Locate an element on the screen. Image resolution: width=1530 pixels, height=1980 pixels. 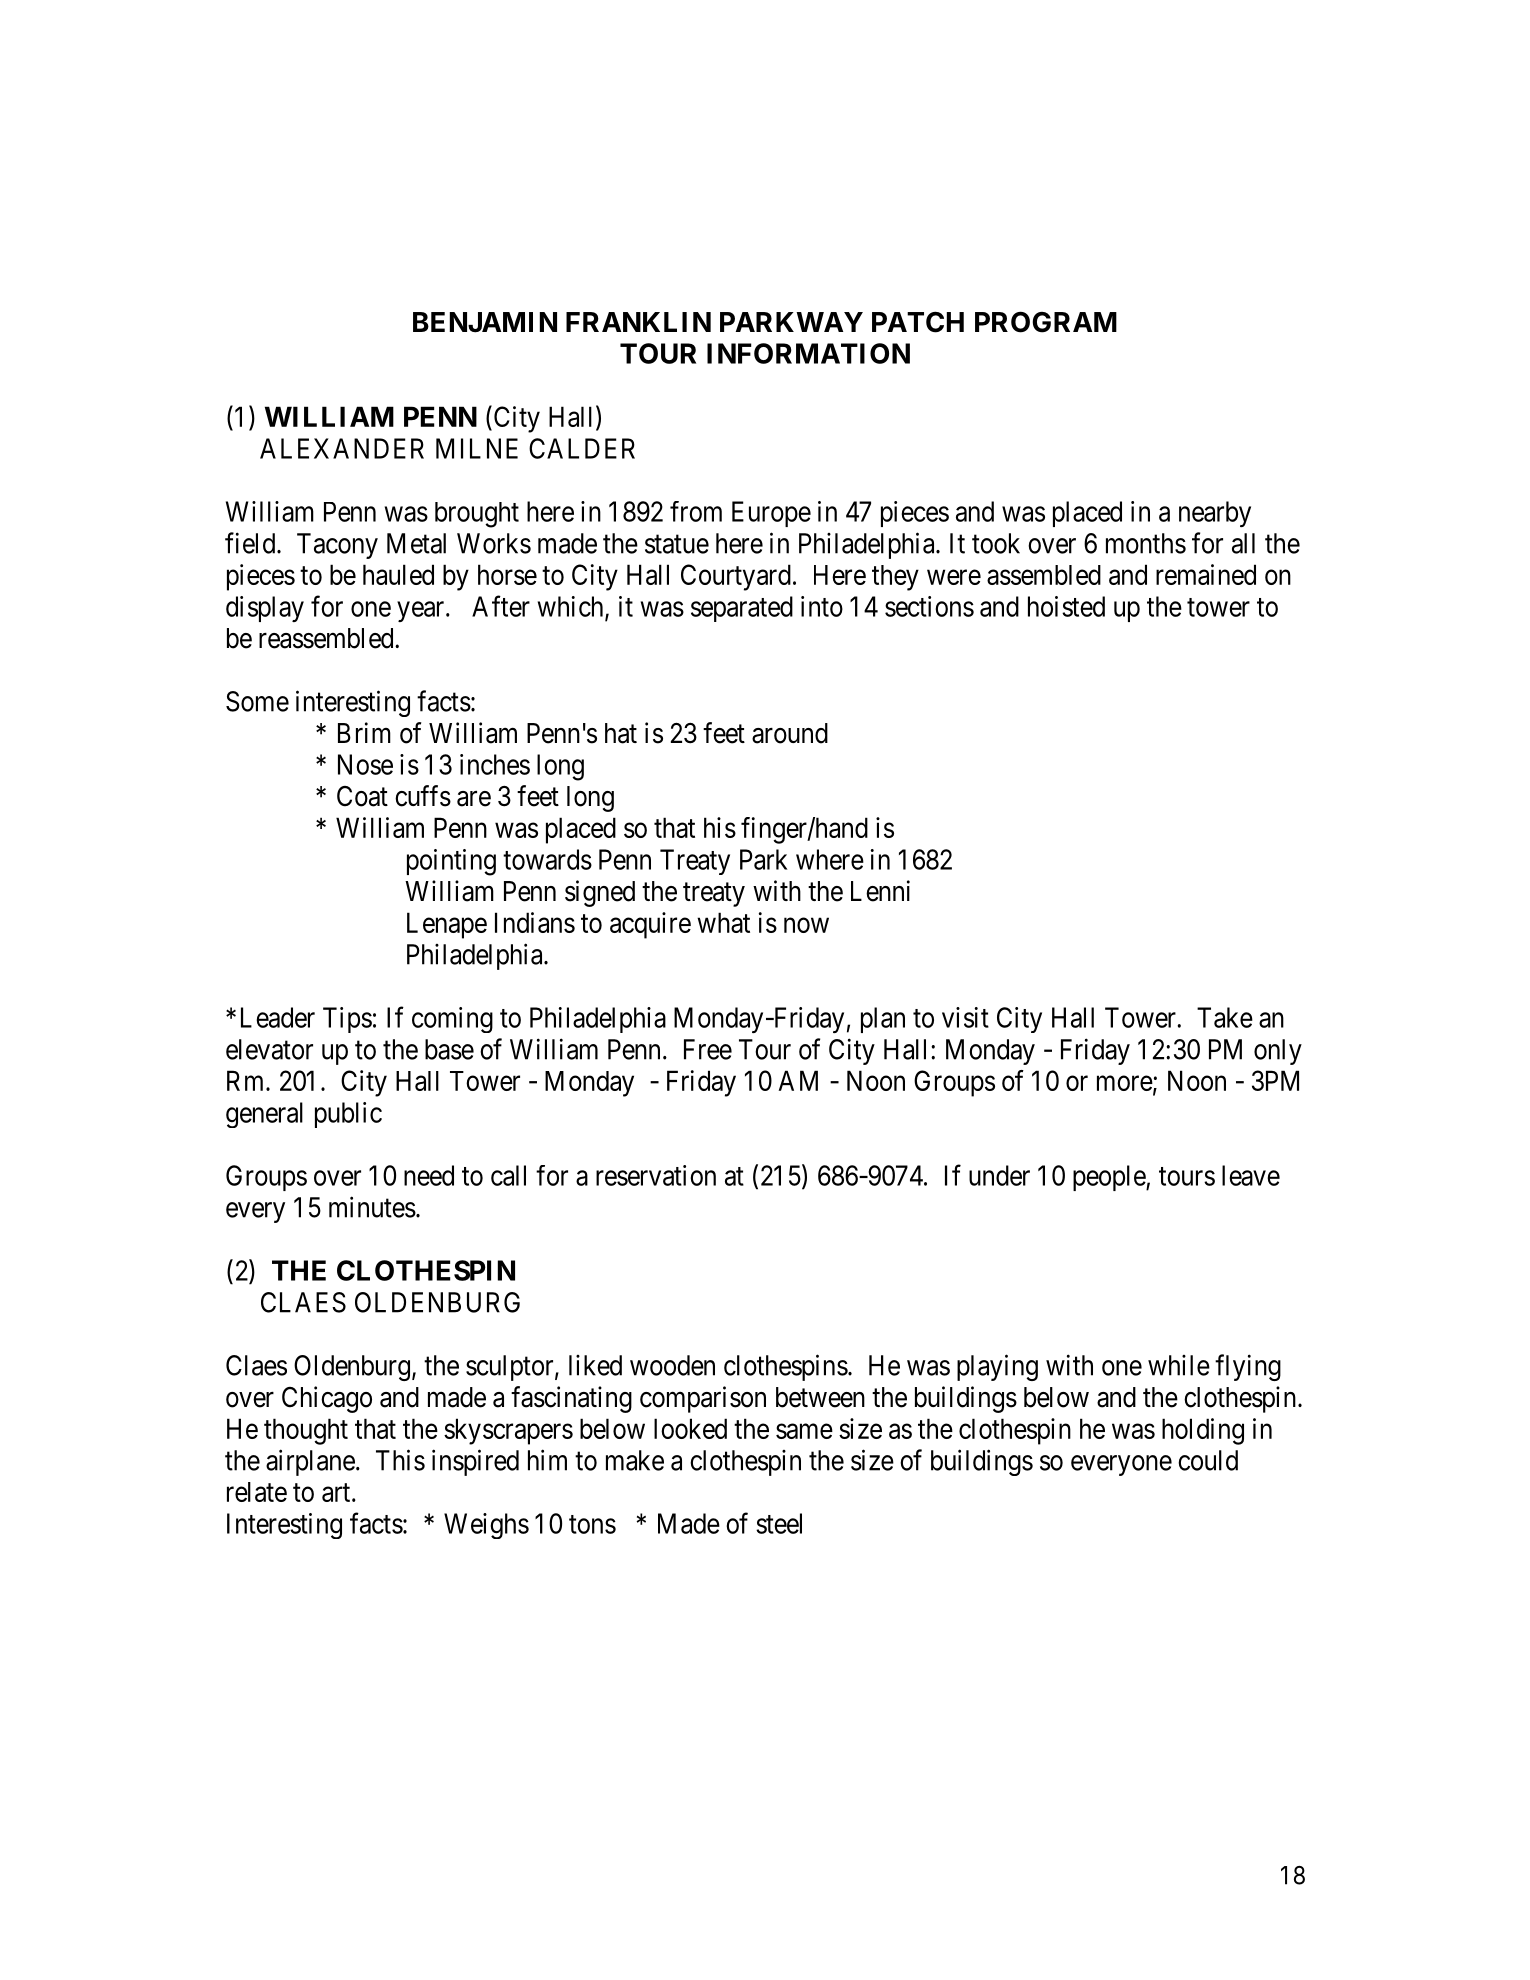
Courtyard is located at coordinates (736, 577).
